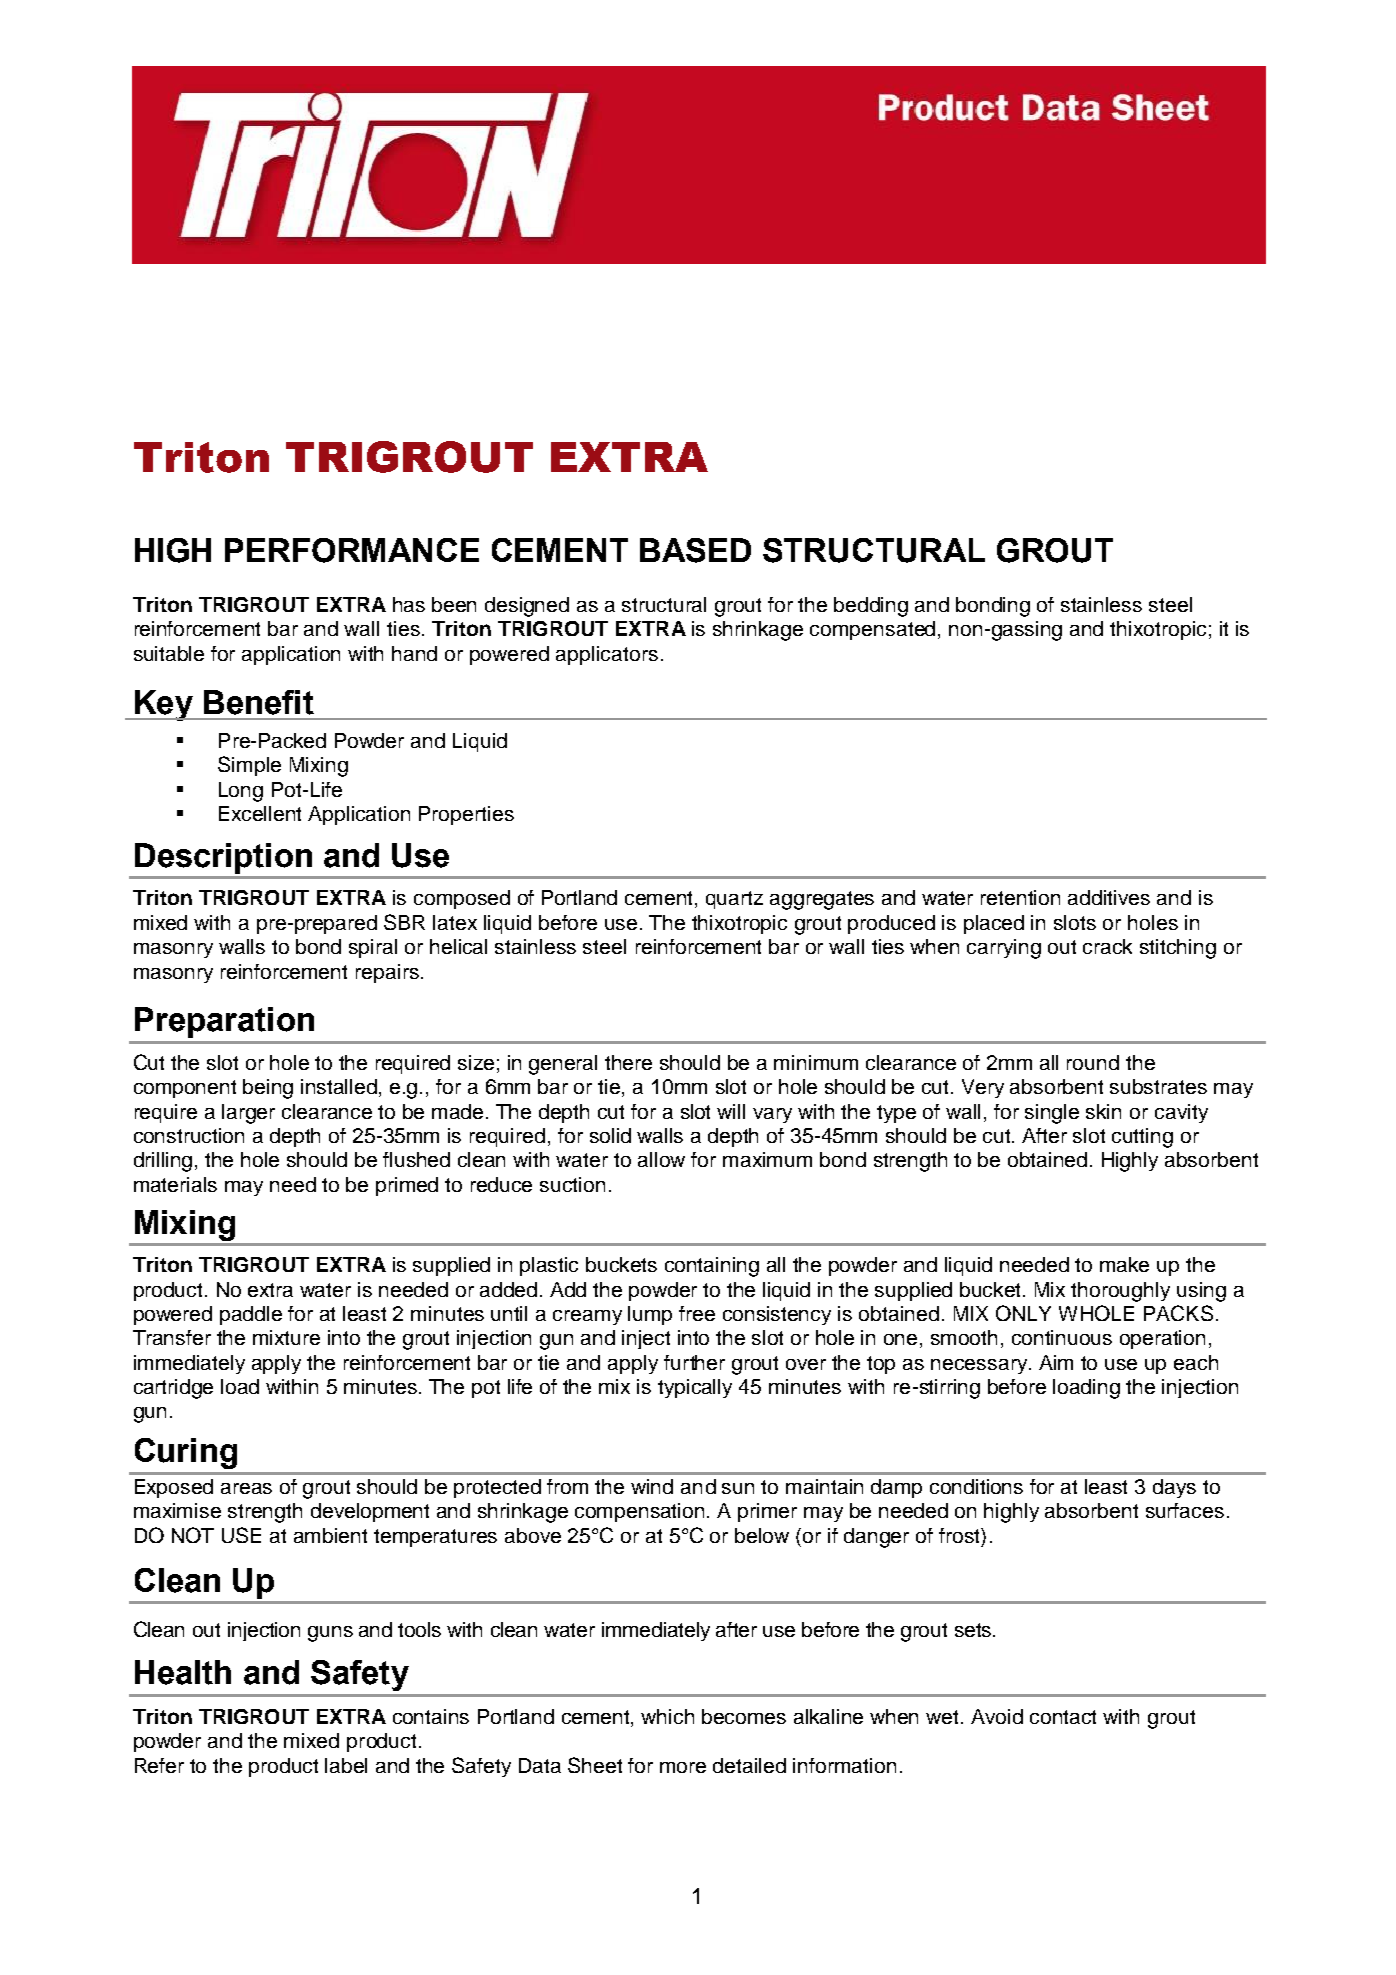 This page has height=1975, width=1396. What do you see at coordinates (1109, 897) in the page?
I see `additives` at bounding box center [1109, 897].
